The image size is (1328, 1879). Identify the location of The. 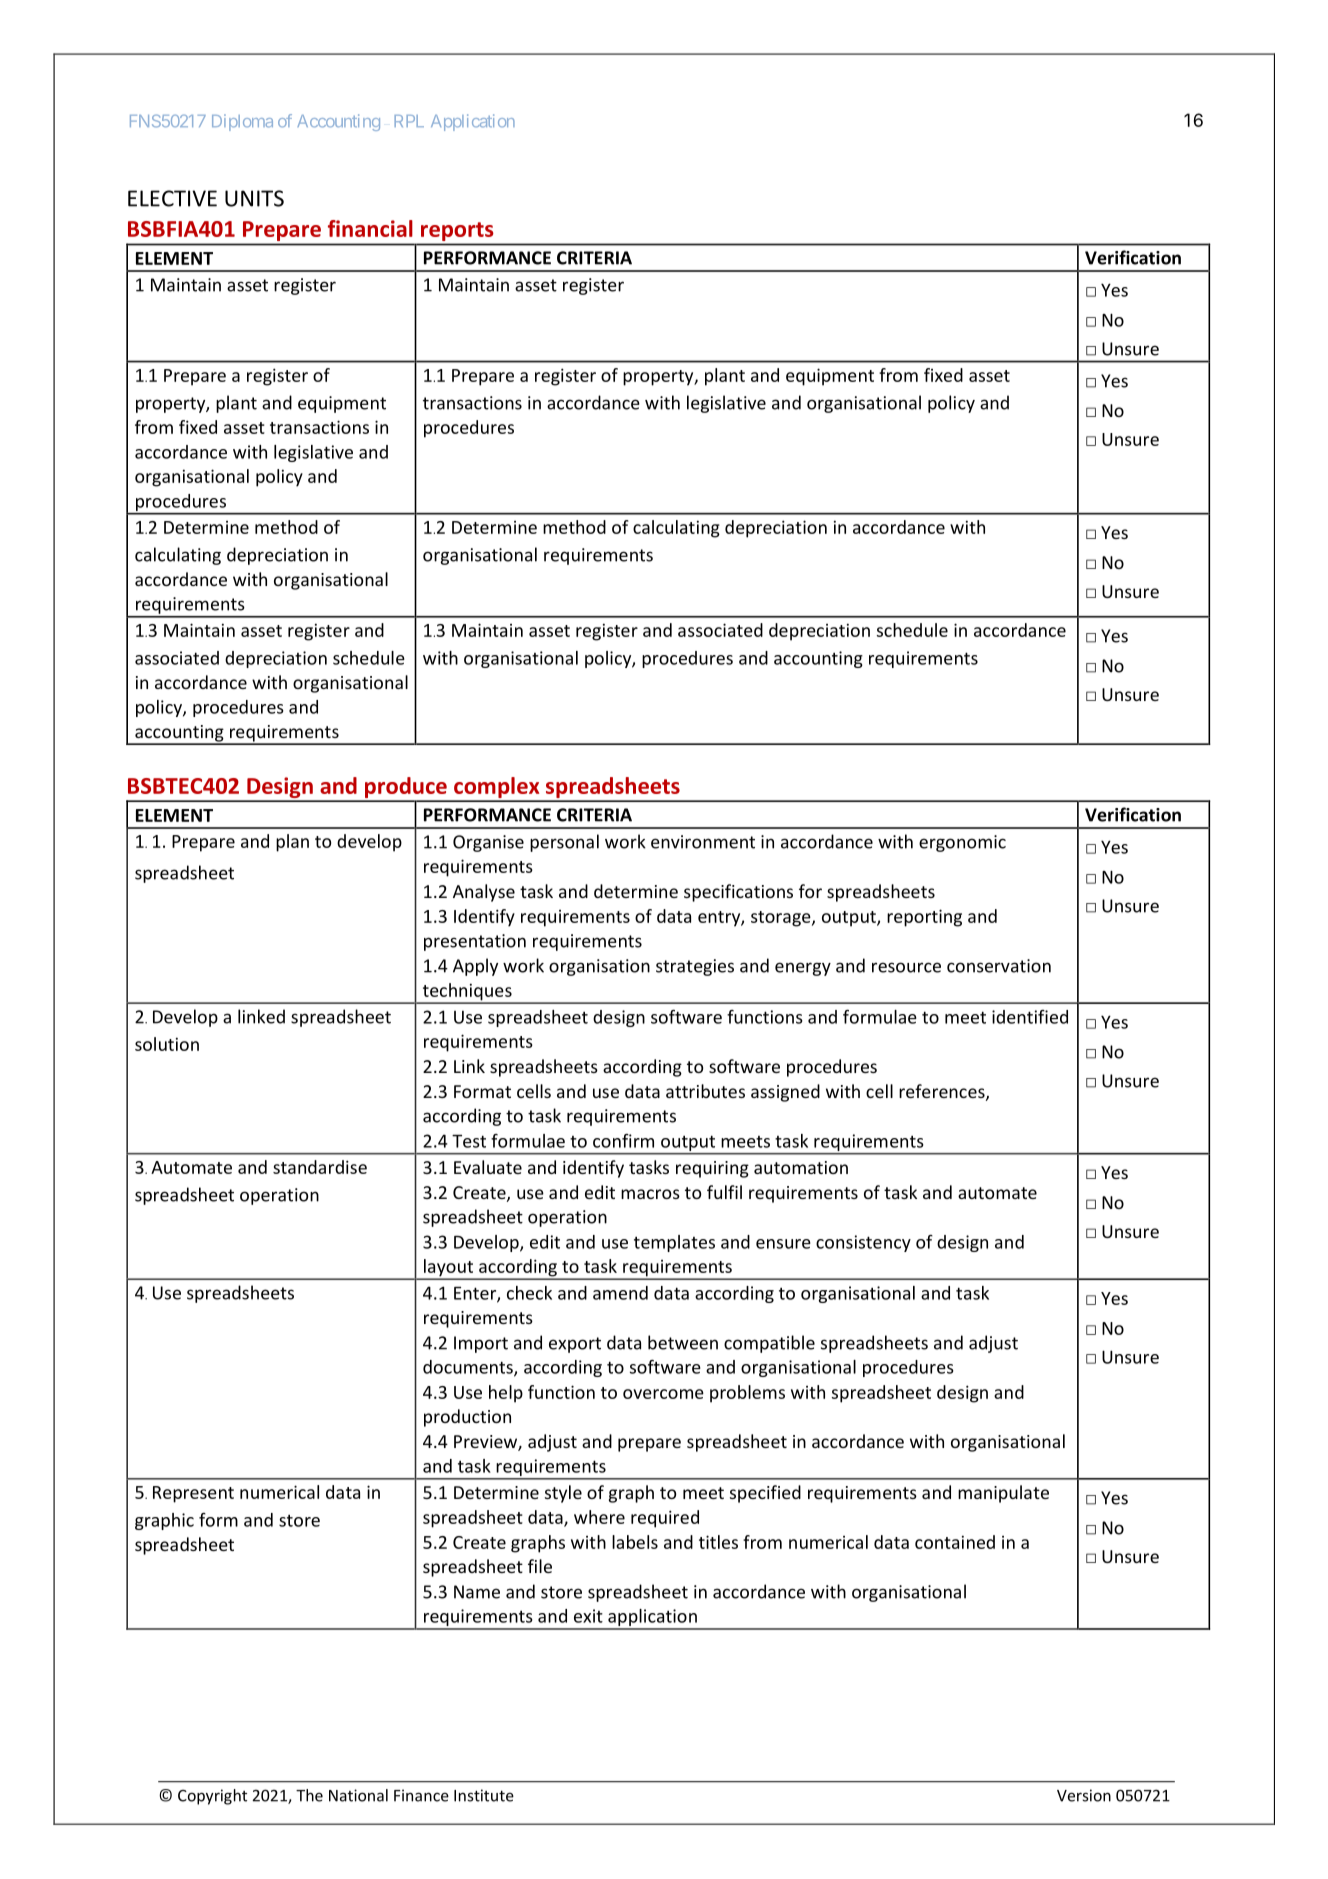
(309, 1795).
